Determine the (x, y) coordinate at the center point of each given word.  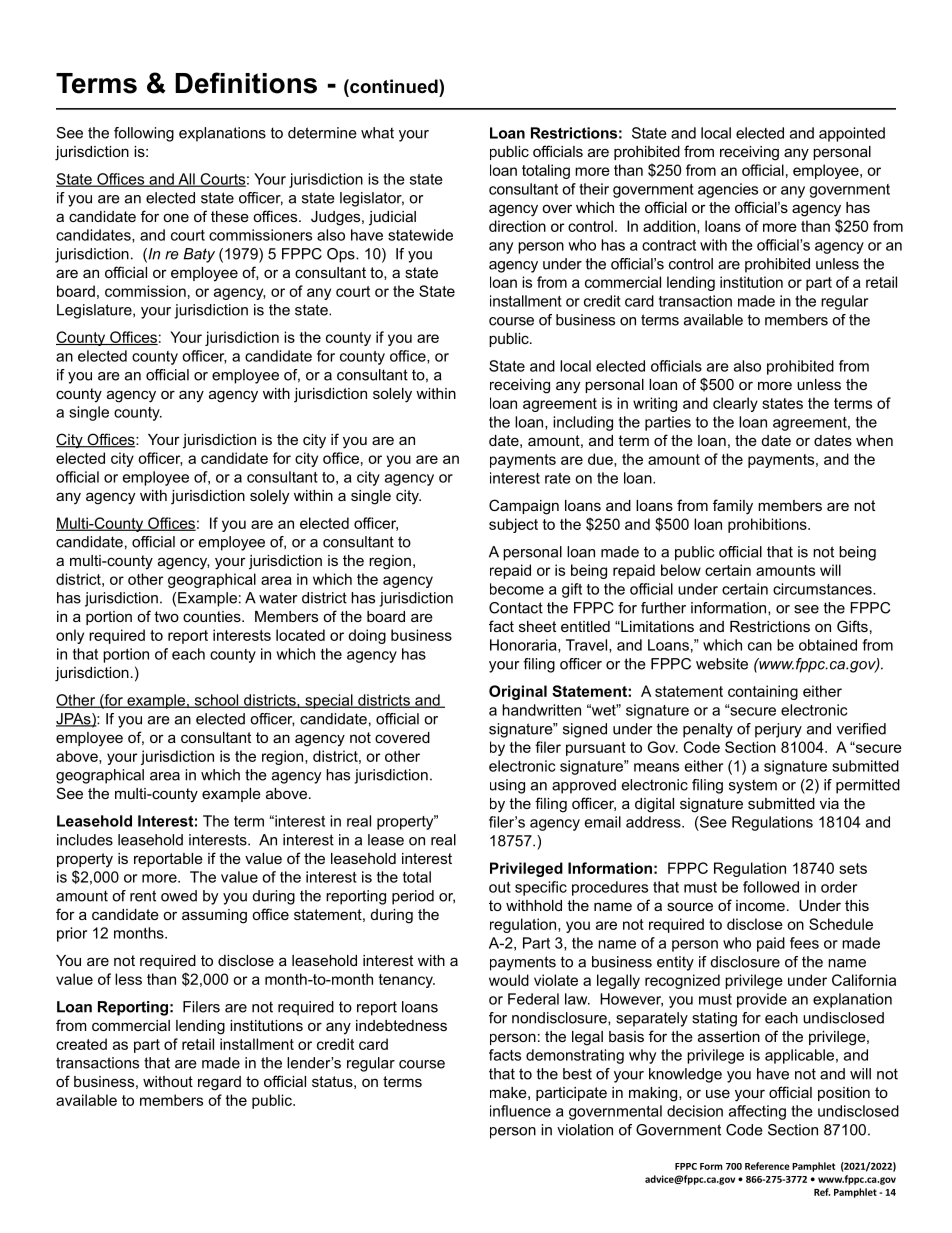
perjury (778, 730)
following (144, 134)
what (377, 133)
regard (219, 1083)
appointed (852, 134)
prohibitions (768, 525)
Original (518, 692)
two (166, 616)
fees (804, 943)
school (216, 701)
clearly (735, 404)
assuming (214, 916)
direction (517, 226)
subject (513, 525)
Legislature (95, 311)
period (413, 897)
